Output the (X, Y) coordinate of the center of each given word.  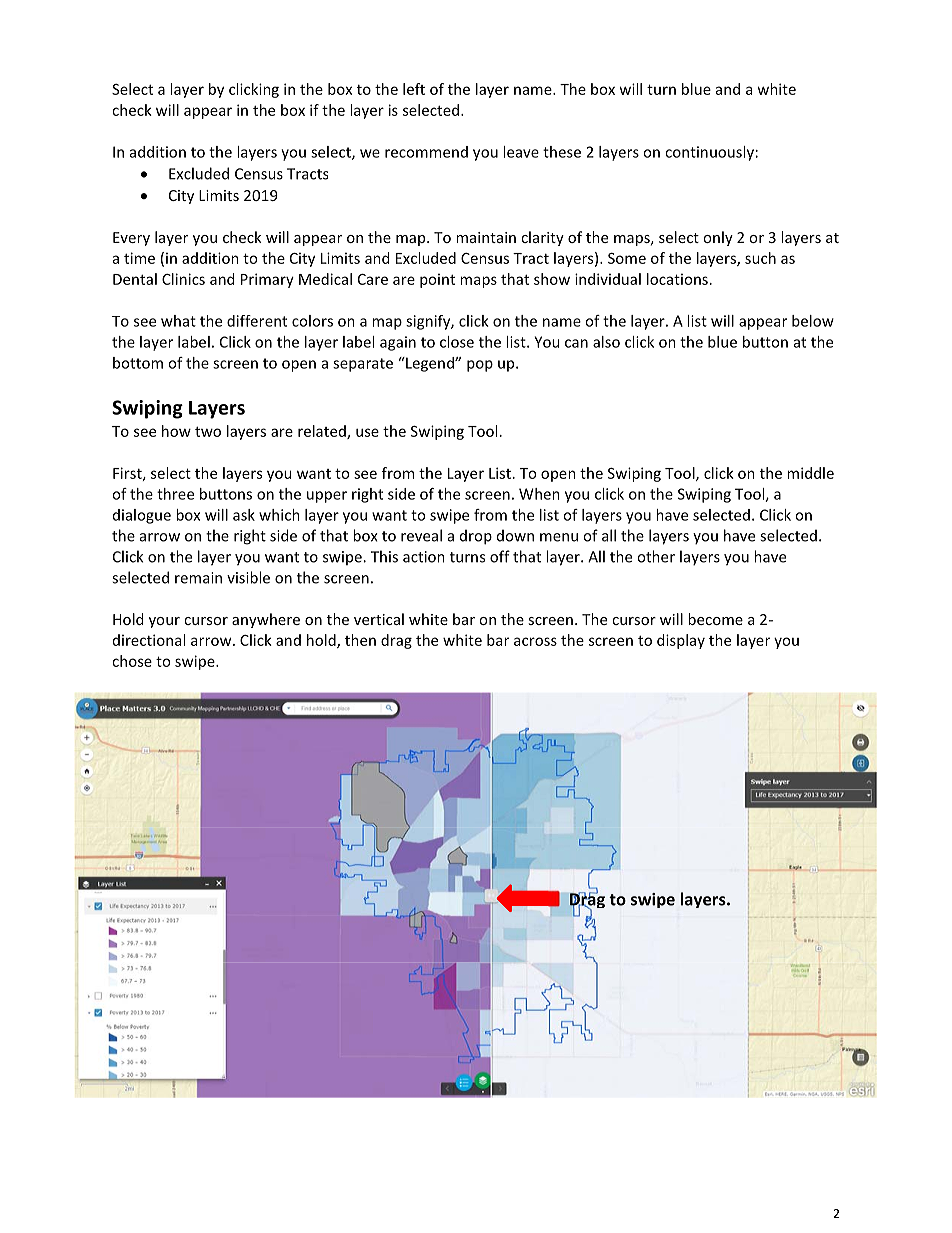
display (681, 641)
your (164, 622)
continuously (709, 153)
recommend (426, 152)
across (535, 641)
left (414, 89)
